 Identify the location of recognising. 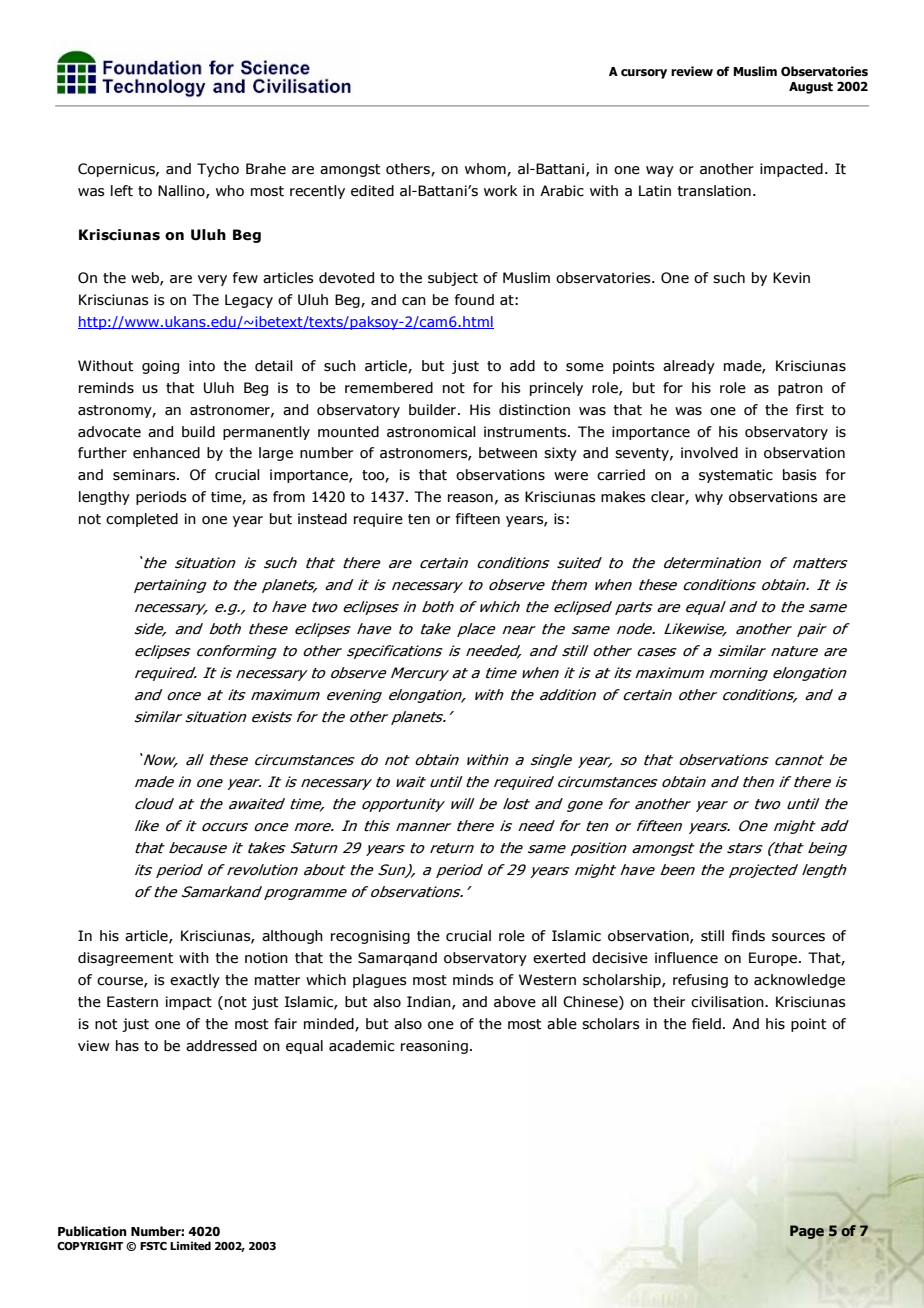
(370, 937).
